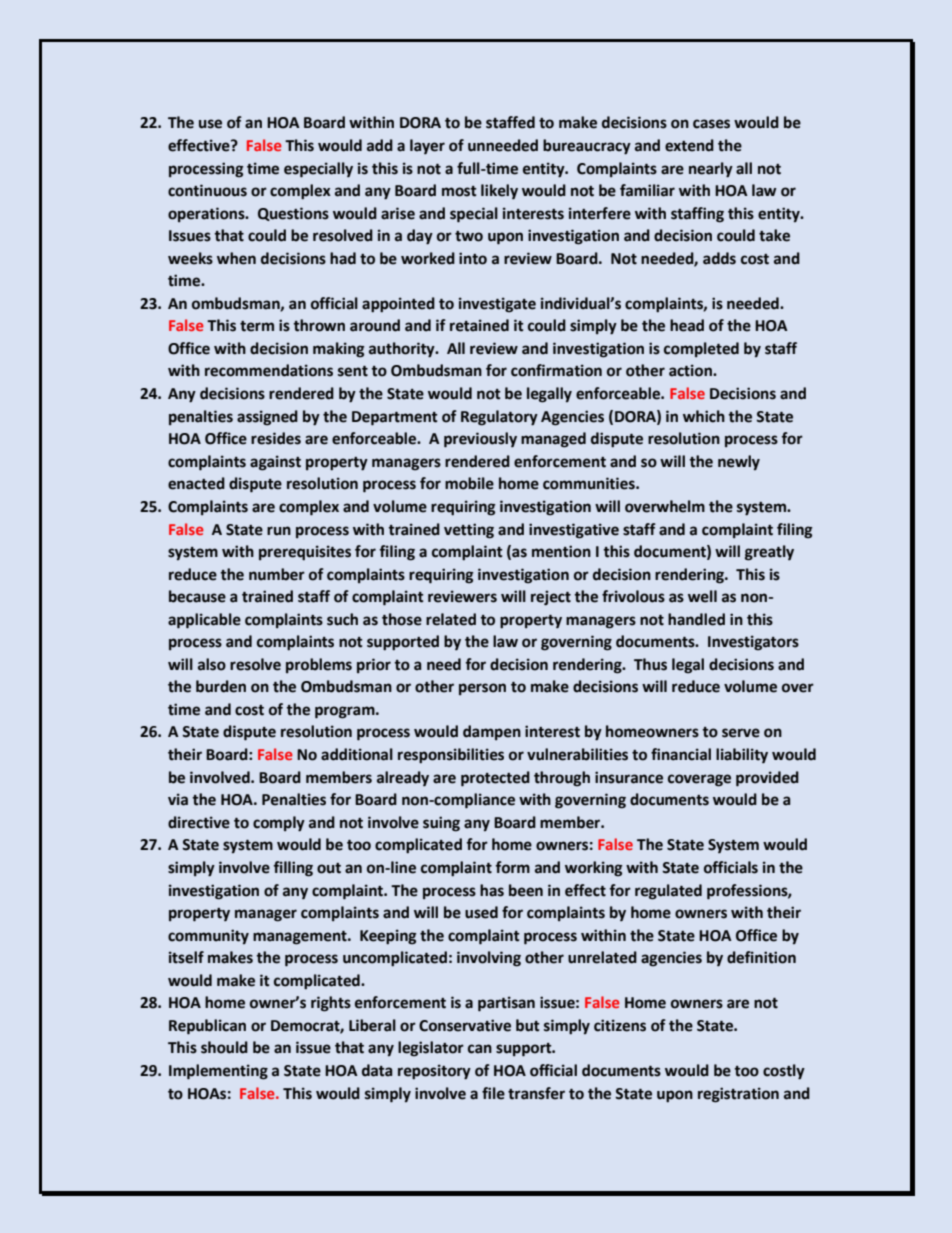 Image resolution: width=952 pixels, height=1233 pixels. Describe the element at coordinates (738, 1095) in the screenshot. I see `registration` at that location.
